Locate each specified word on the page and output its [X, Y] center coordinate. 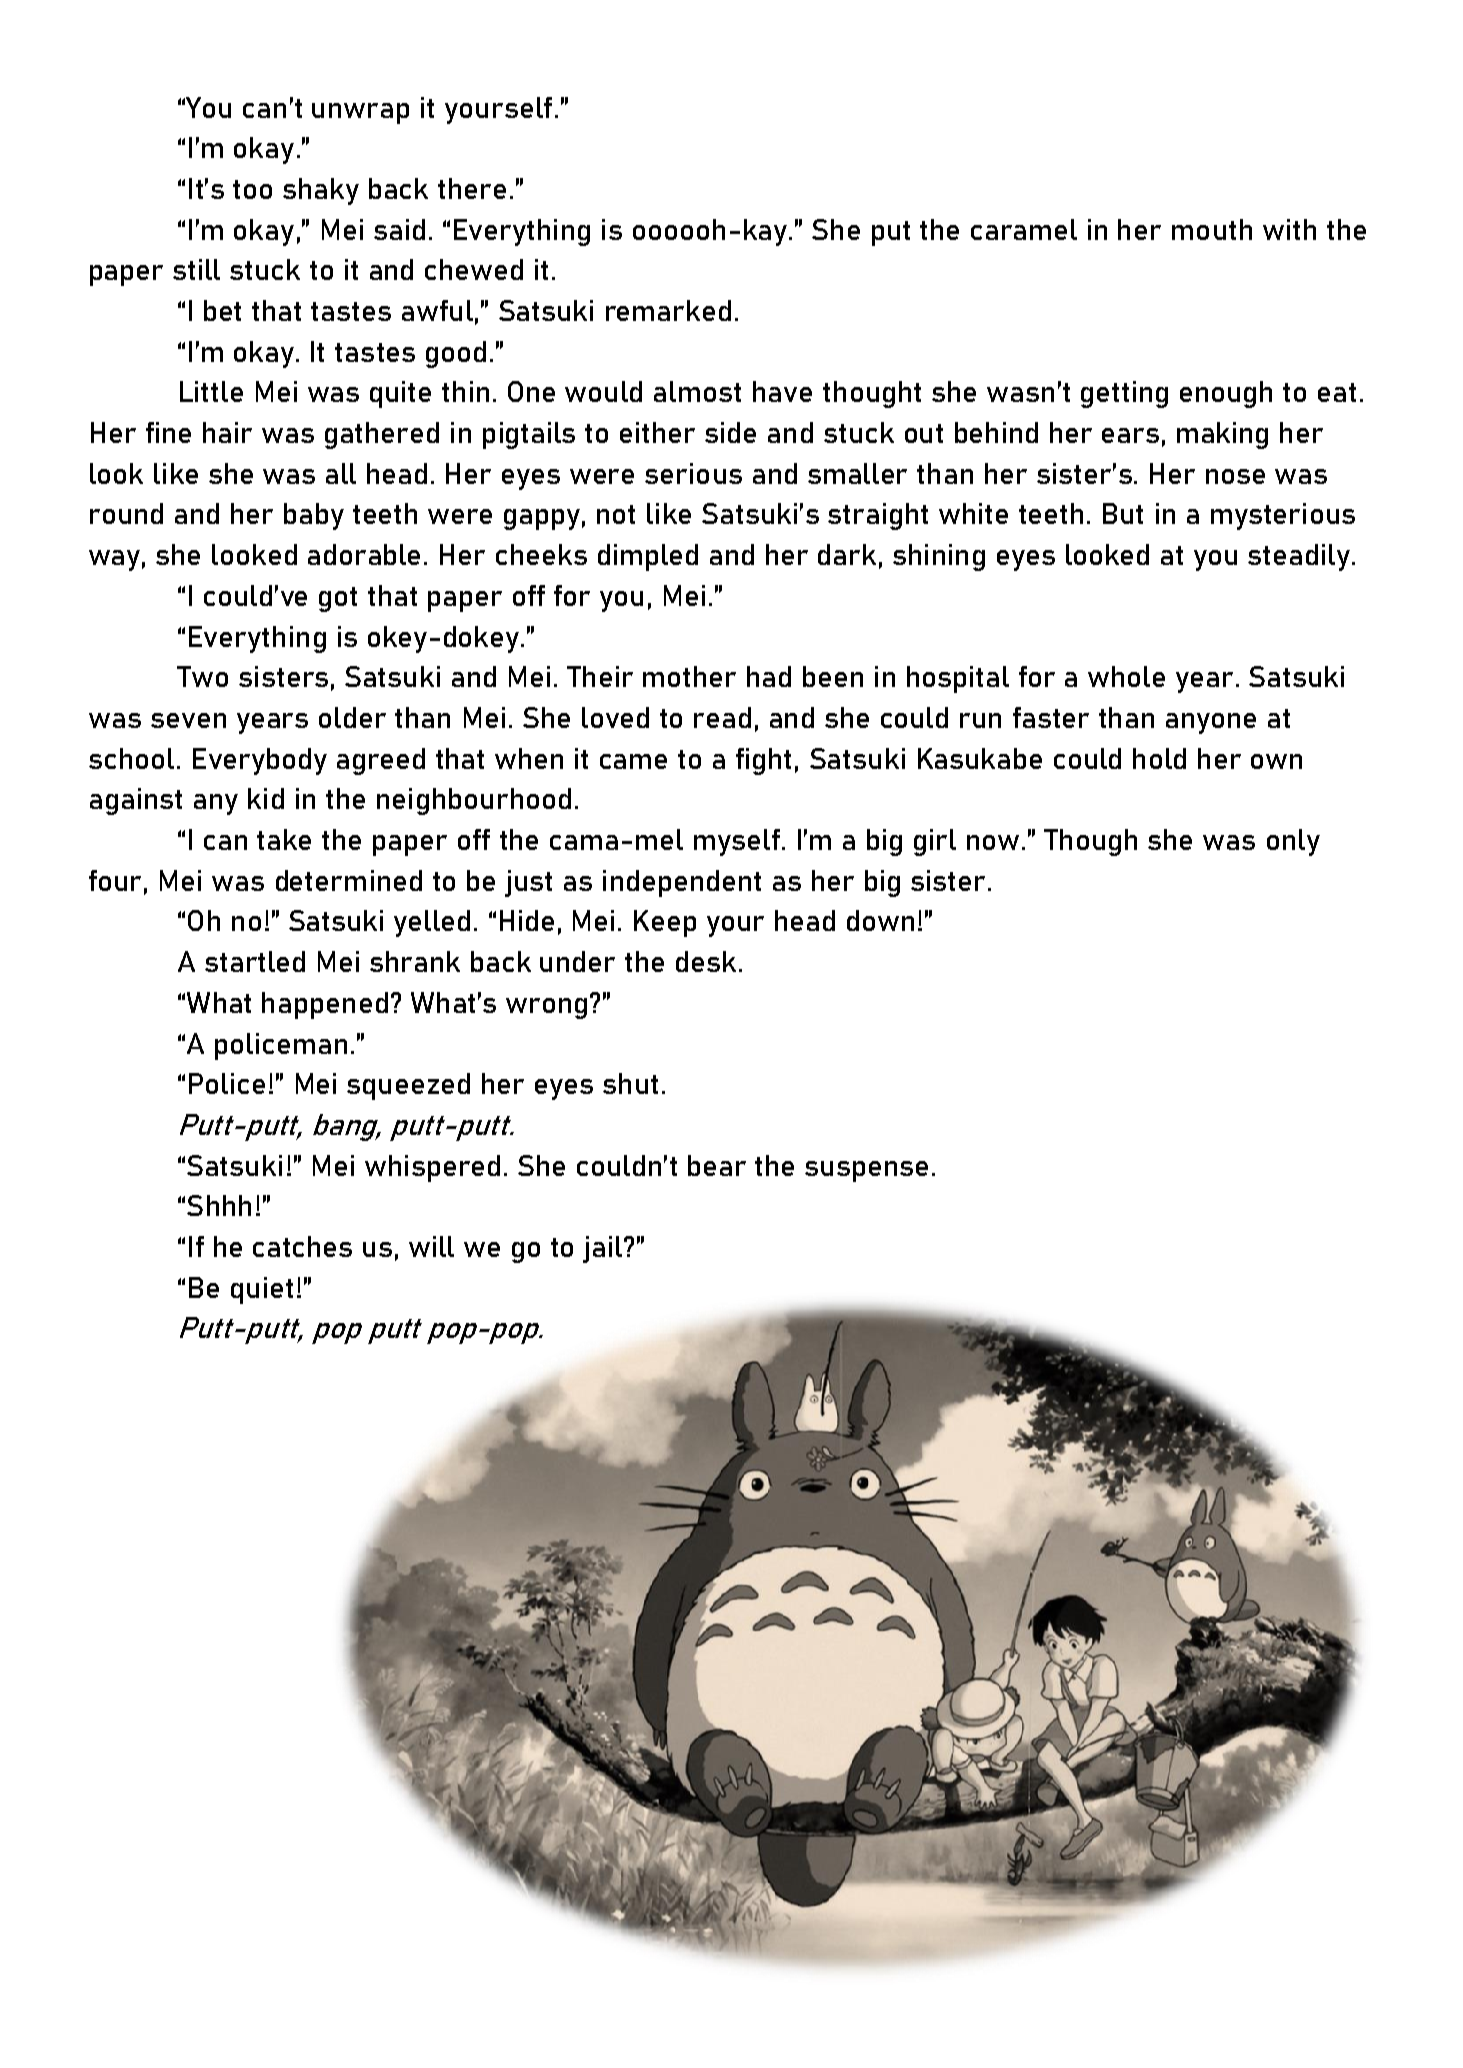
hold [1159, 758]
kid [266, 798]
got [338, 599]
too [252, 189]
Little [211, 391]
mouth [1212, 229]
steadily [1299, 557]
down [880, 920]
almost [697, 391]
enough [1226, 394]
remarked [668, 310]
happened [325, 1005]
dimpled [648, 557]
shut [630, 1083]
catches [302, 1246]
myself [737, 842]
